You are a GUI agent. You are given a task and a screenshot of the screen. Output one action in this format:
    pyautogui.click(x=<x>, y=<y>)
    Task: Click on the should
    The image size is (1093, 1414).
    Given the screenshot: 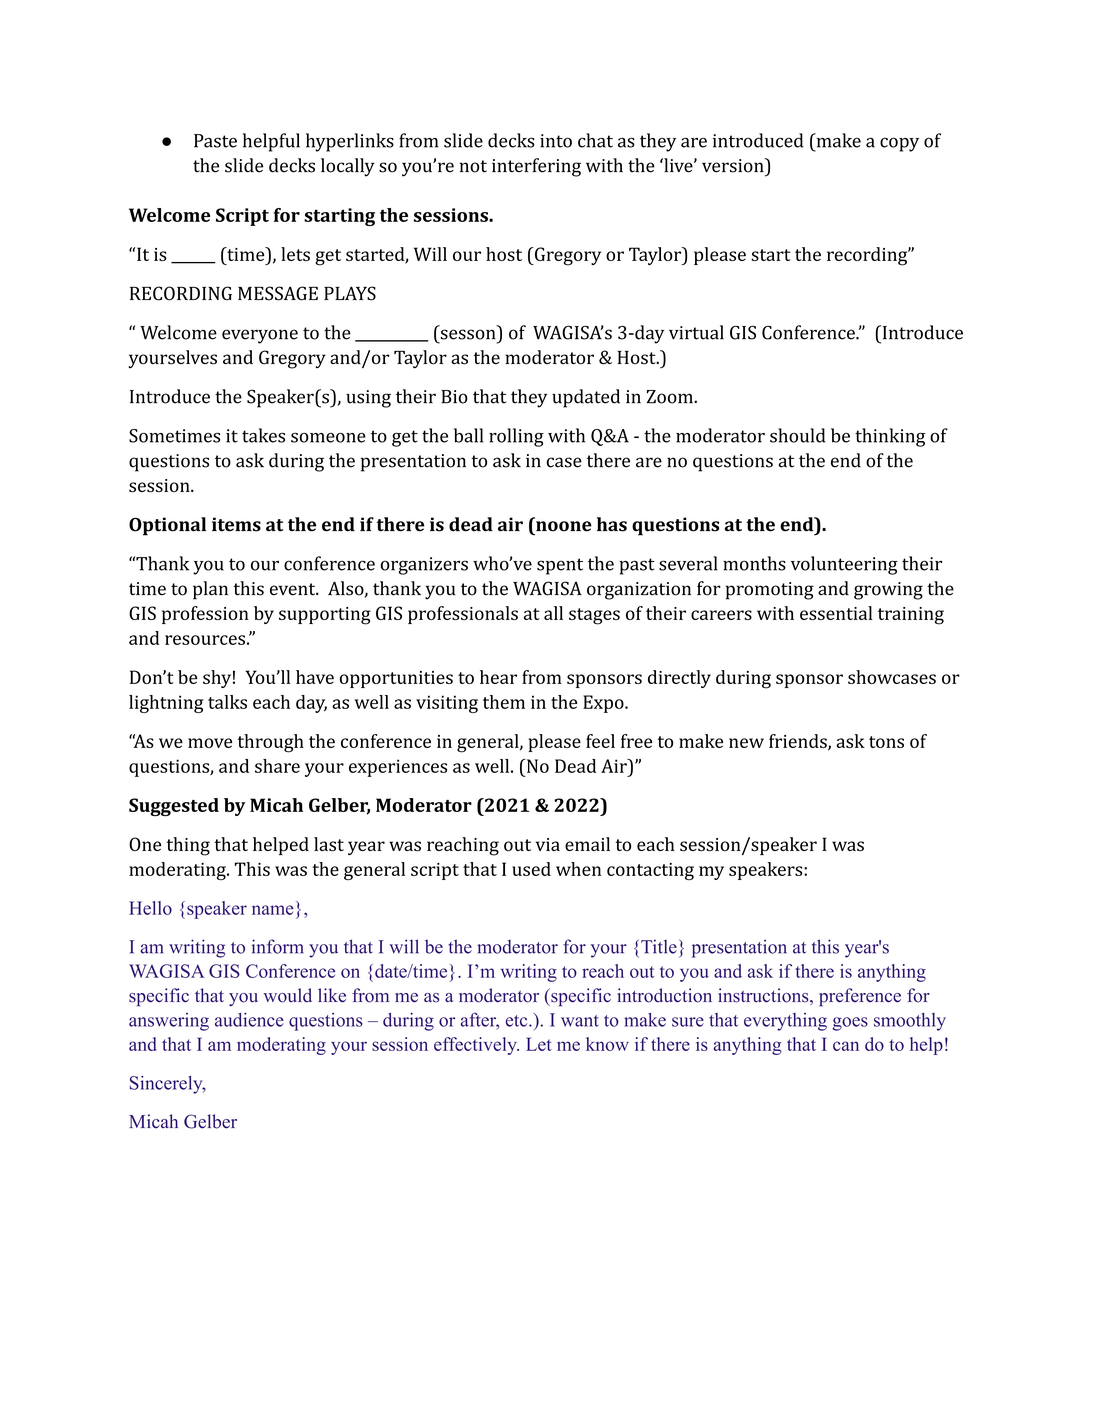 What is the action you would take?
    pyautogui.click(x=797, y=435)
